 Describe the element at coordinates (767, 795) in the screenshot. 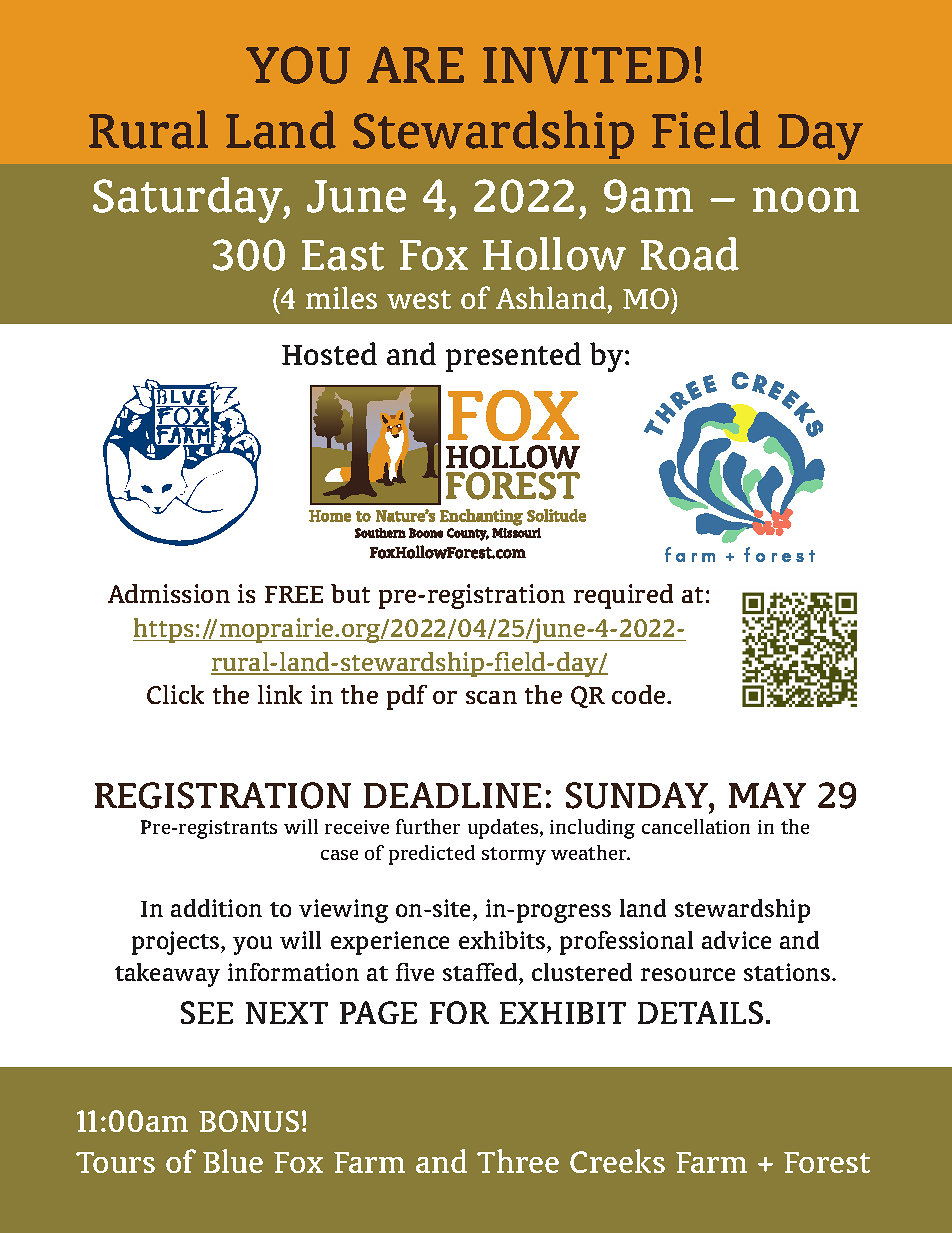

I see `MAY` at that location.
